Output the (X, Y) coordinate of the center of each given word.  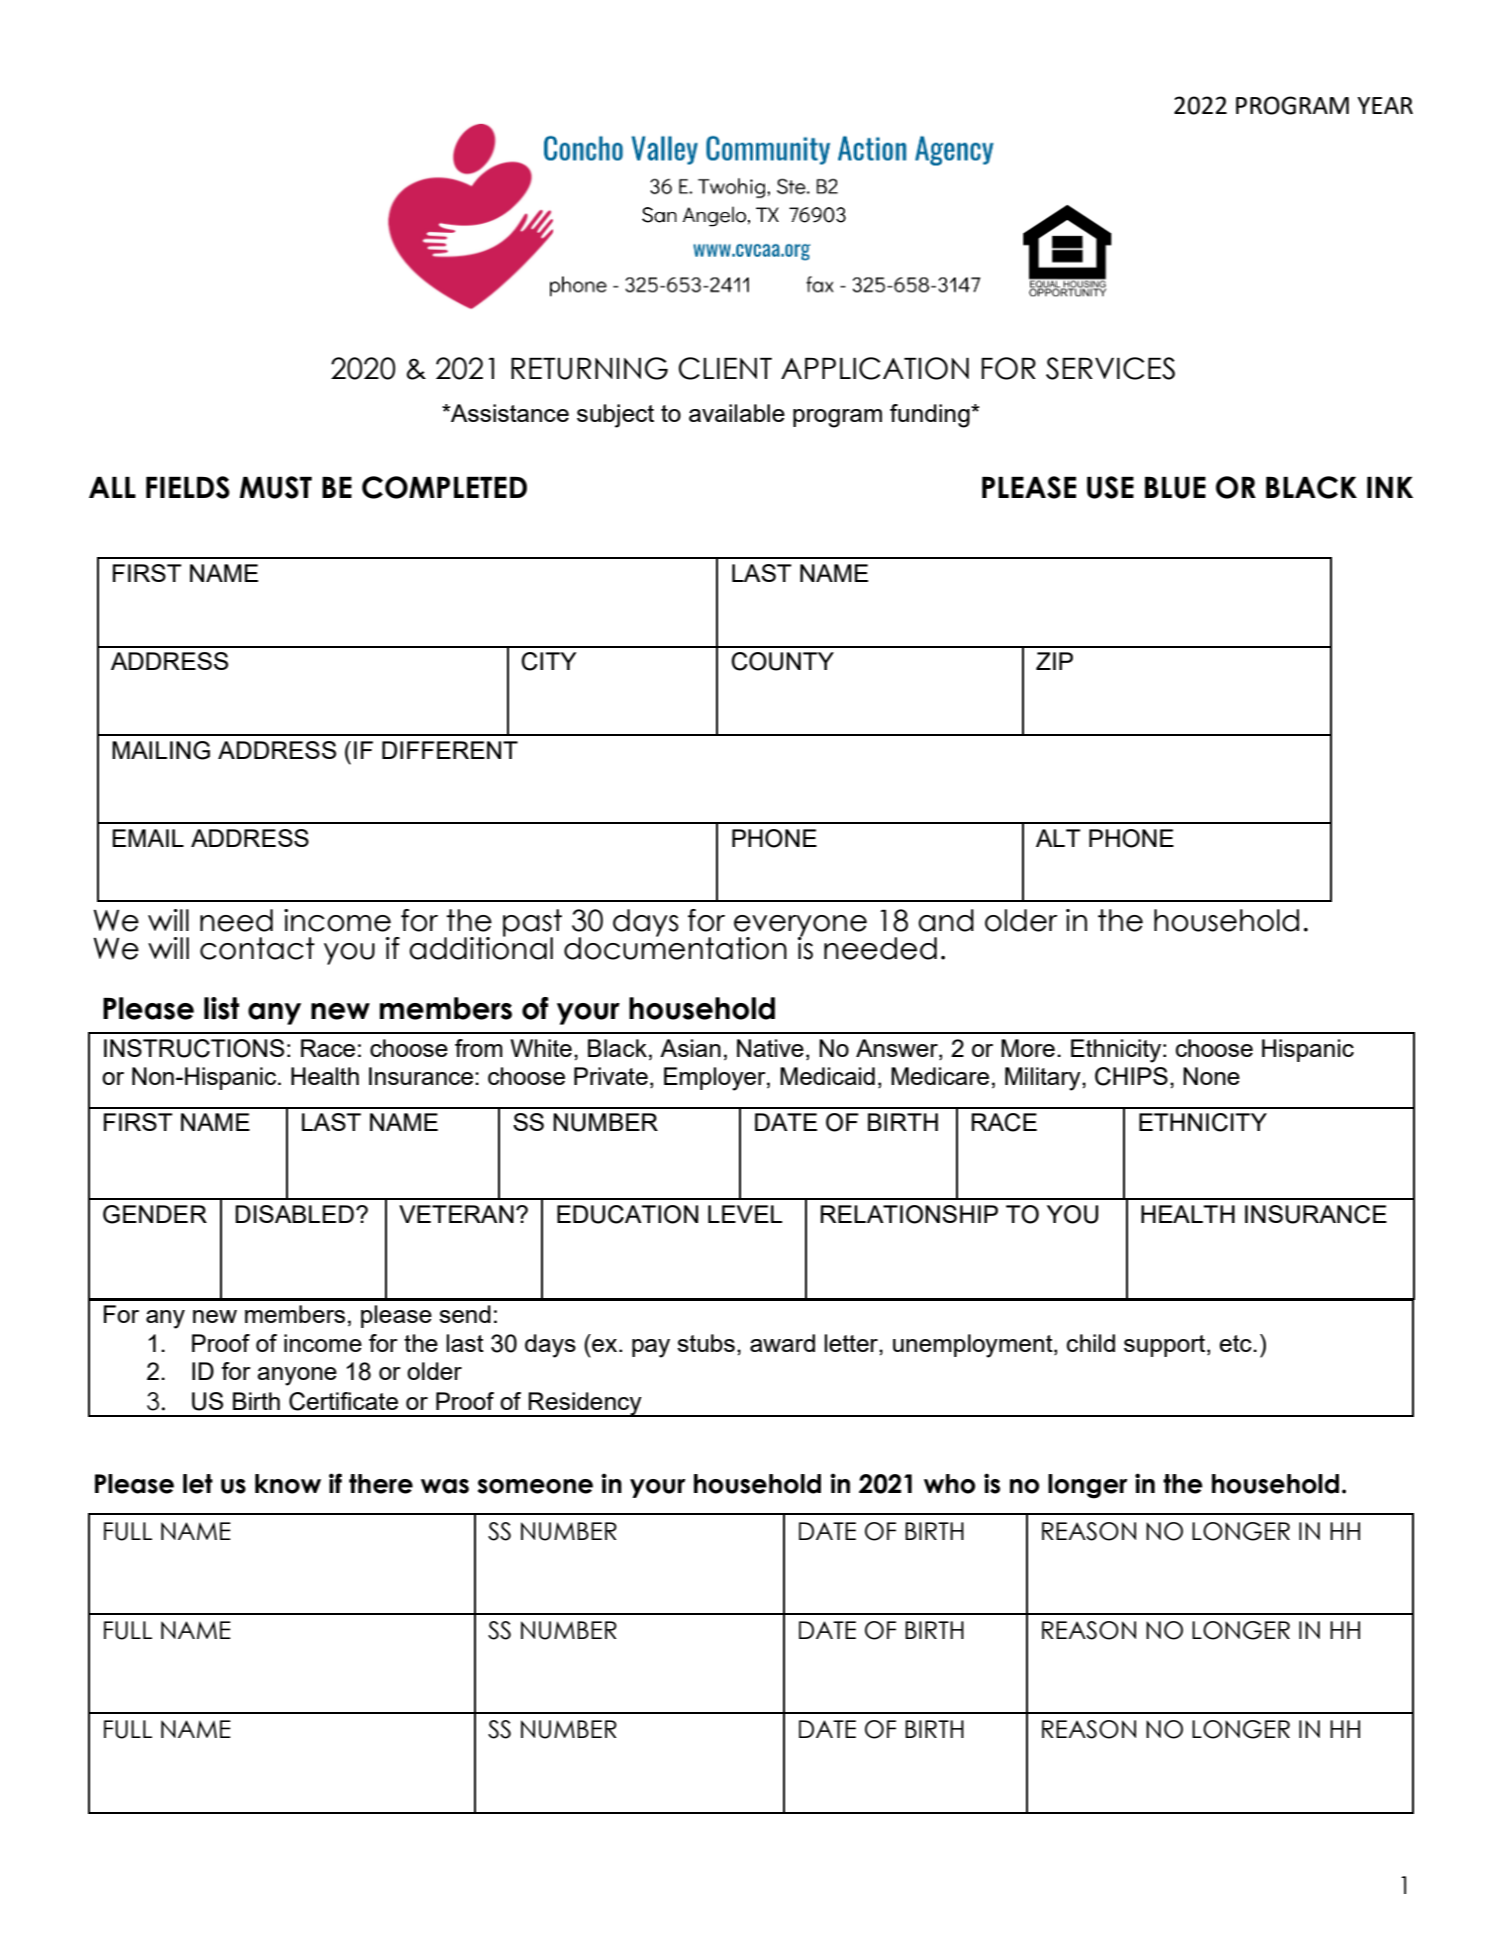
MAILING (161, 750)
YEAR (1385, 105)
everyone (800, 927)
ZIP (1054, 661)
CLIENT (725, 368)
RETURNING (589, 368)
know (288, 1484)
